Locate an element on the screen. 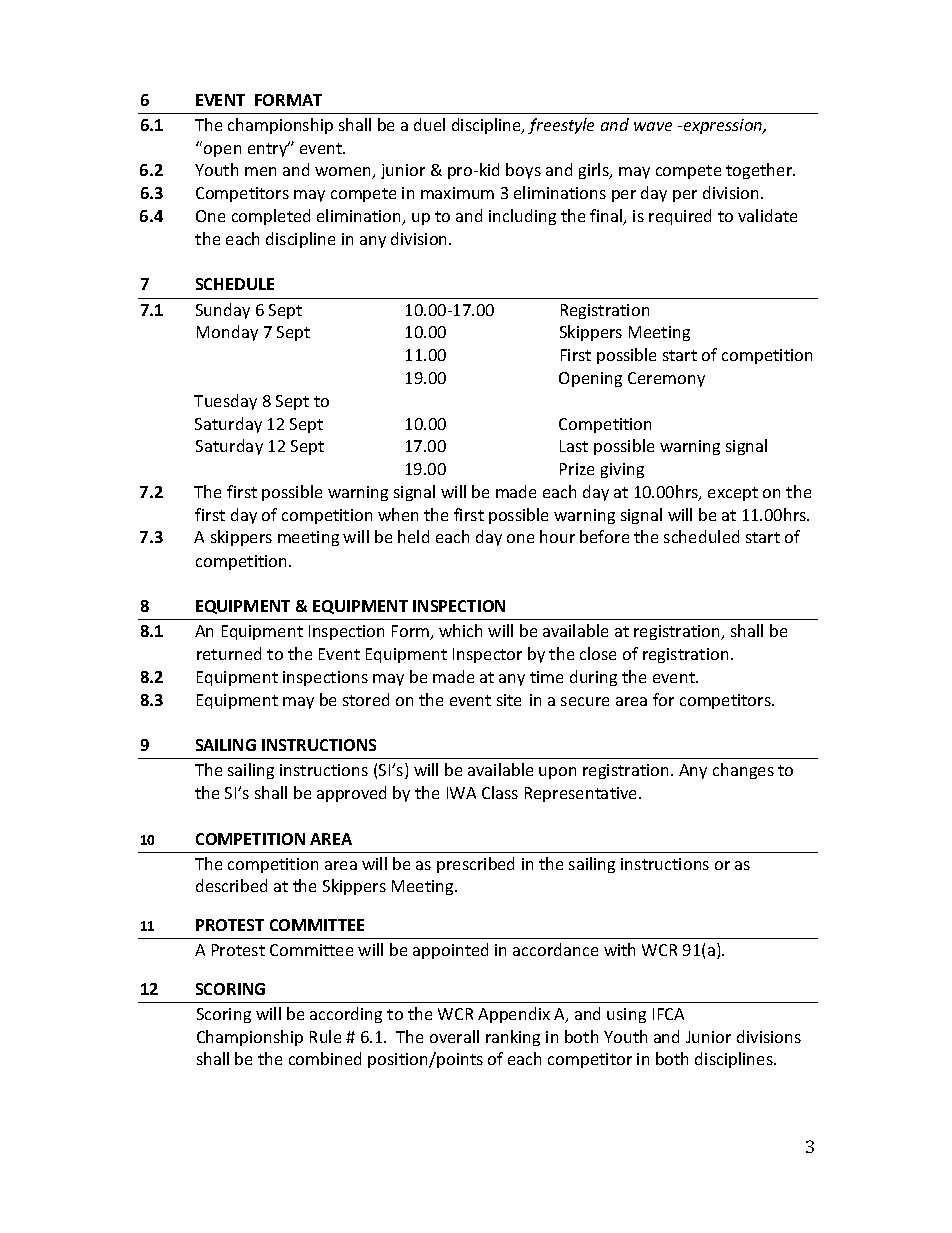  Rule is located at coordinates (325, 1036).
